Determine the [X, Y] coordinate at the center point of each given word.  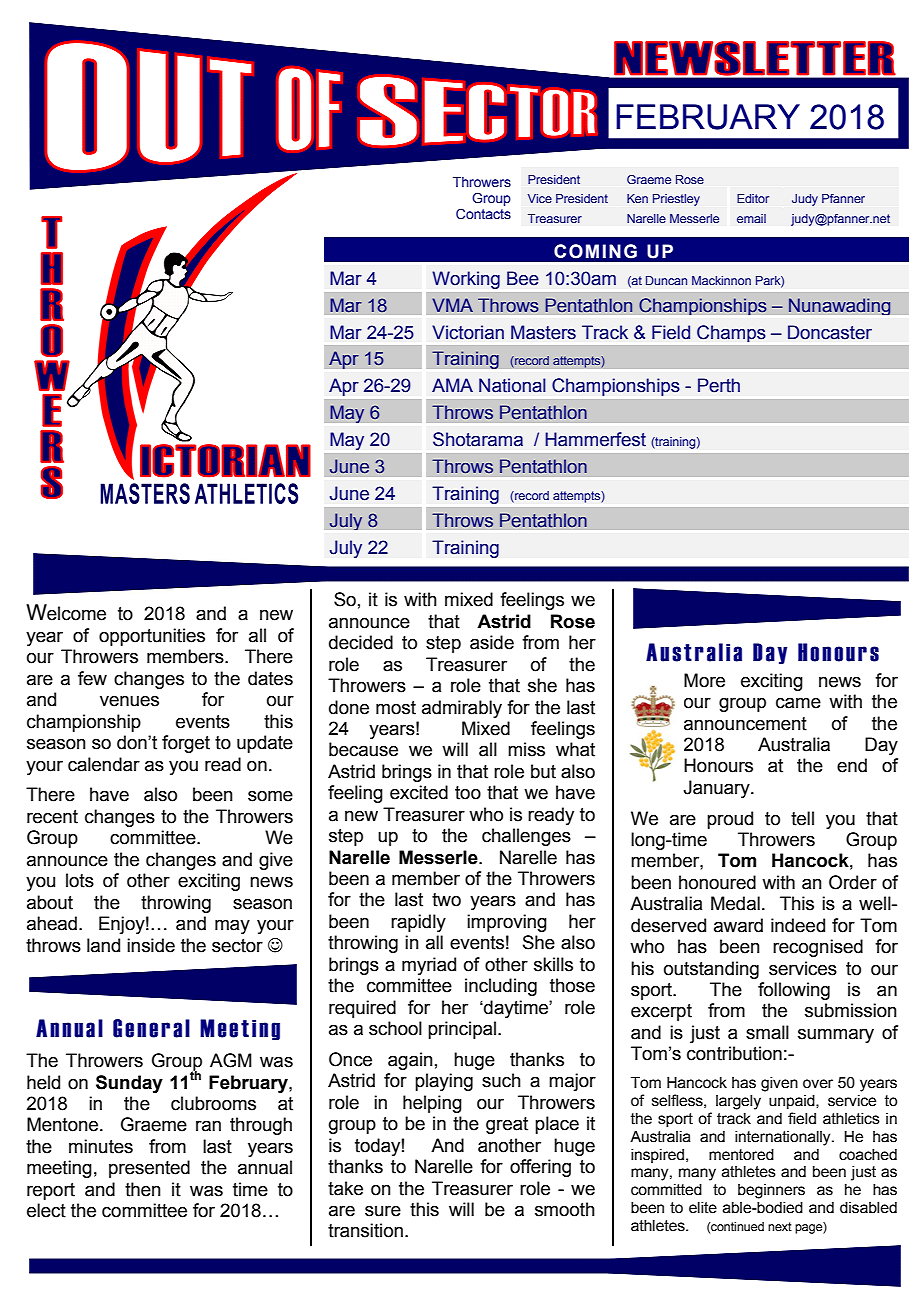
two [446, 900]
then [143, 1189]
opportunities [152, 637]
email [751, 218]
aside [492, 642]
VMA [452, 305]
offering [540, 1168]
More [704, 680]
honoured [717, 882]
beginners [771, 1191]
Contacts [483, 213]
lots [80, 880]
